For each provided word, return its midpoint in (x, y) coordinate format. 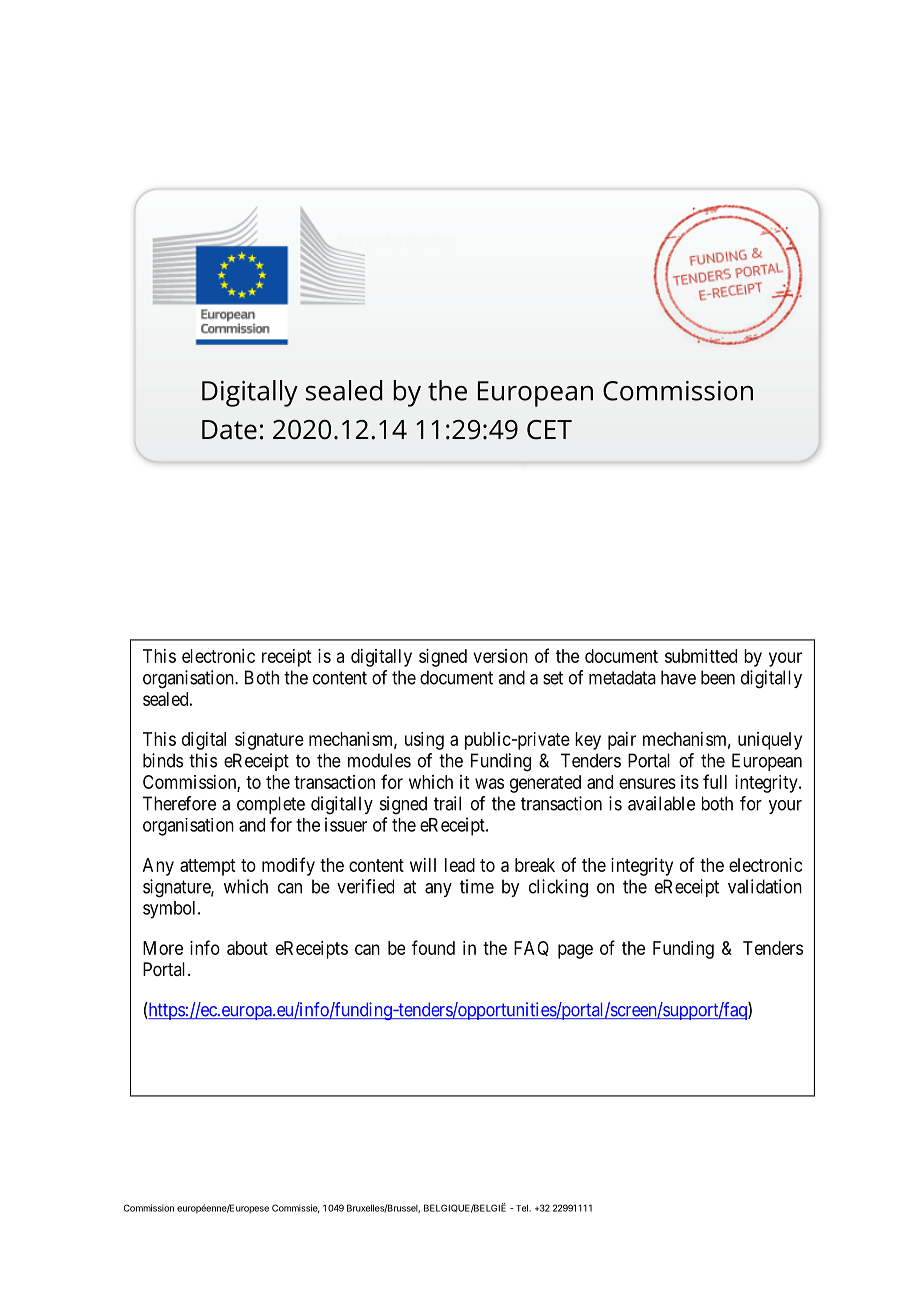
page (575, 951)
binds (163, 760)
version (500, 656)
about (247, 948)
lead (460, 865)
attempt (207, 867)
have (678, 677)
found (433, 947)
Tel (521, 1208)
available (661, 803)
